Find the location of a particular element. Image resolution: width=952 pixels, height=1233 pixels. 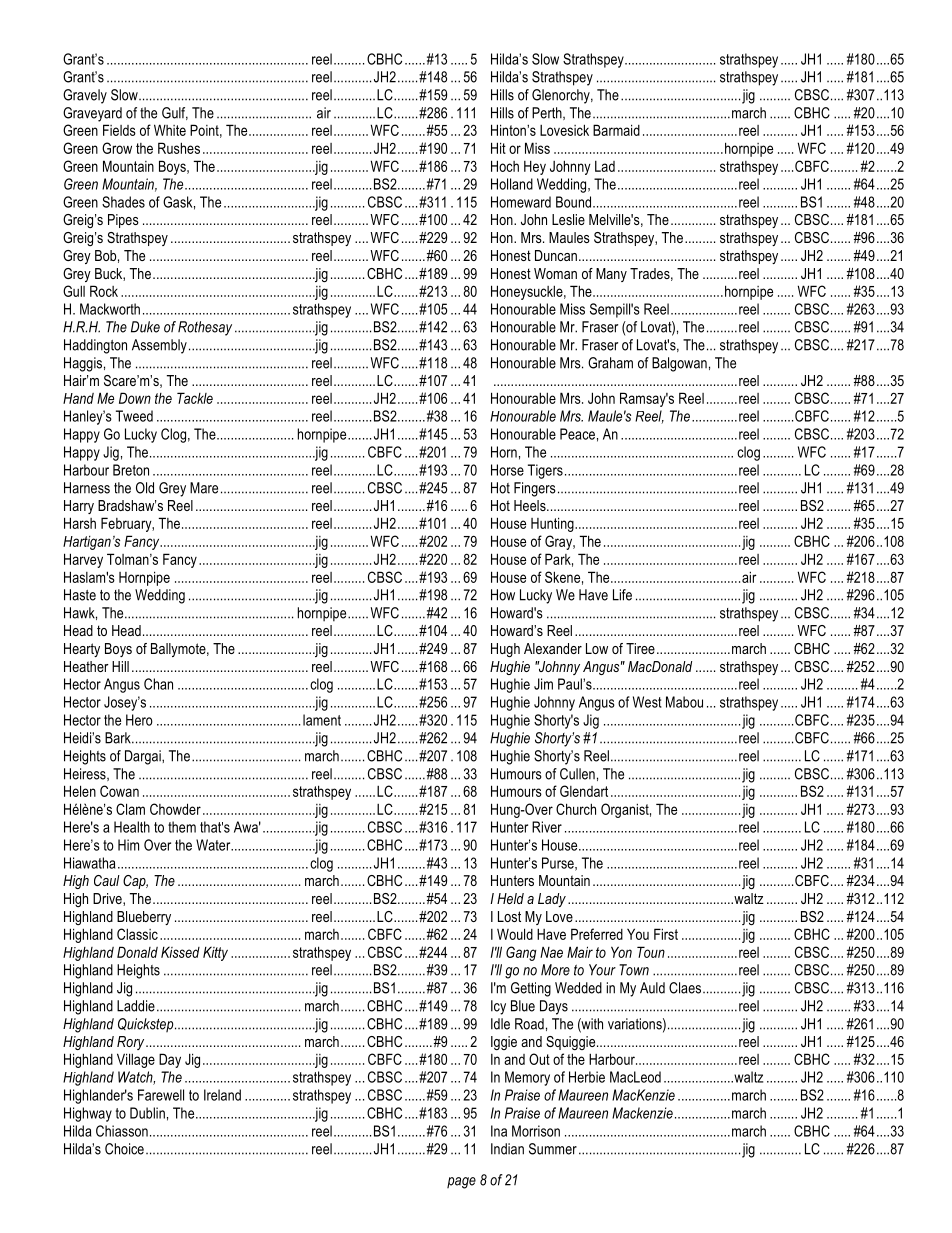

White is located at coordinates (170, 130).
